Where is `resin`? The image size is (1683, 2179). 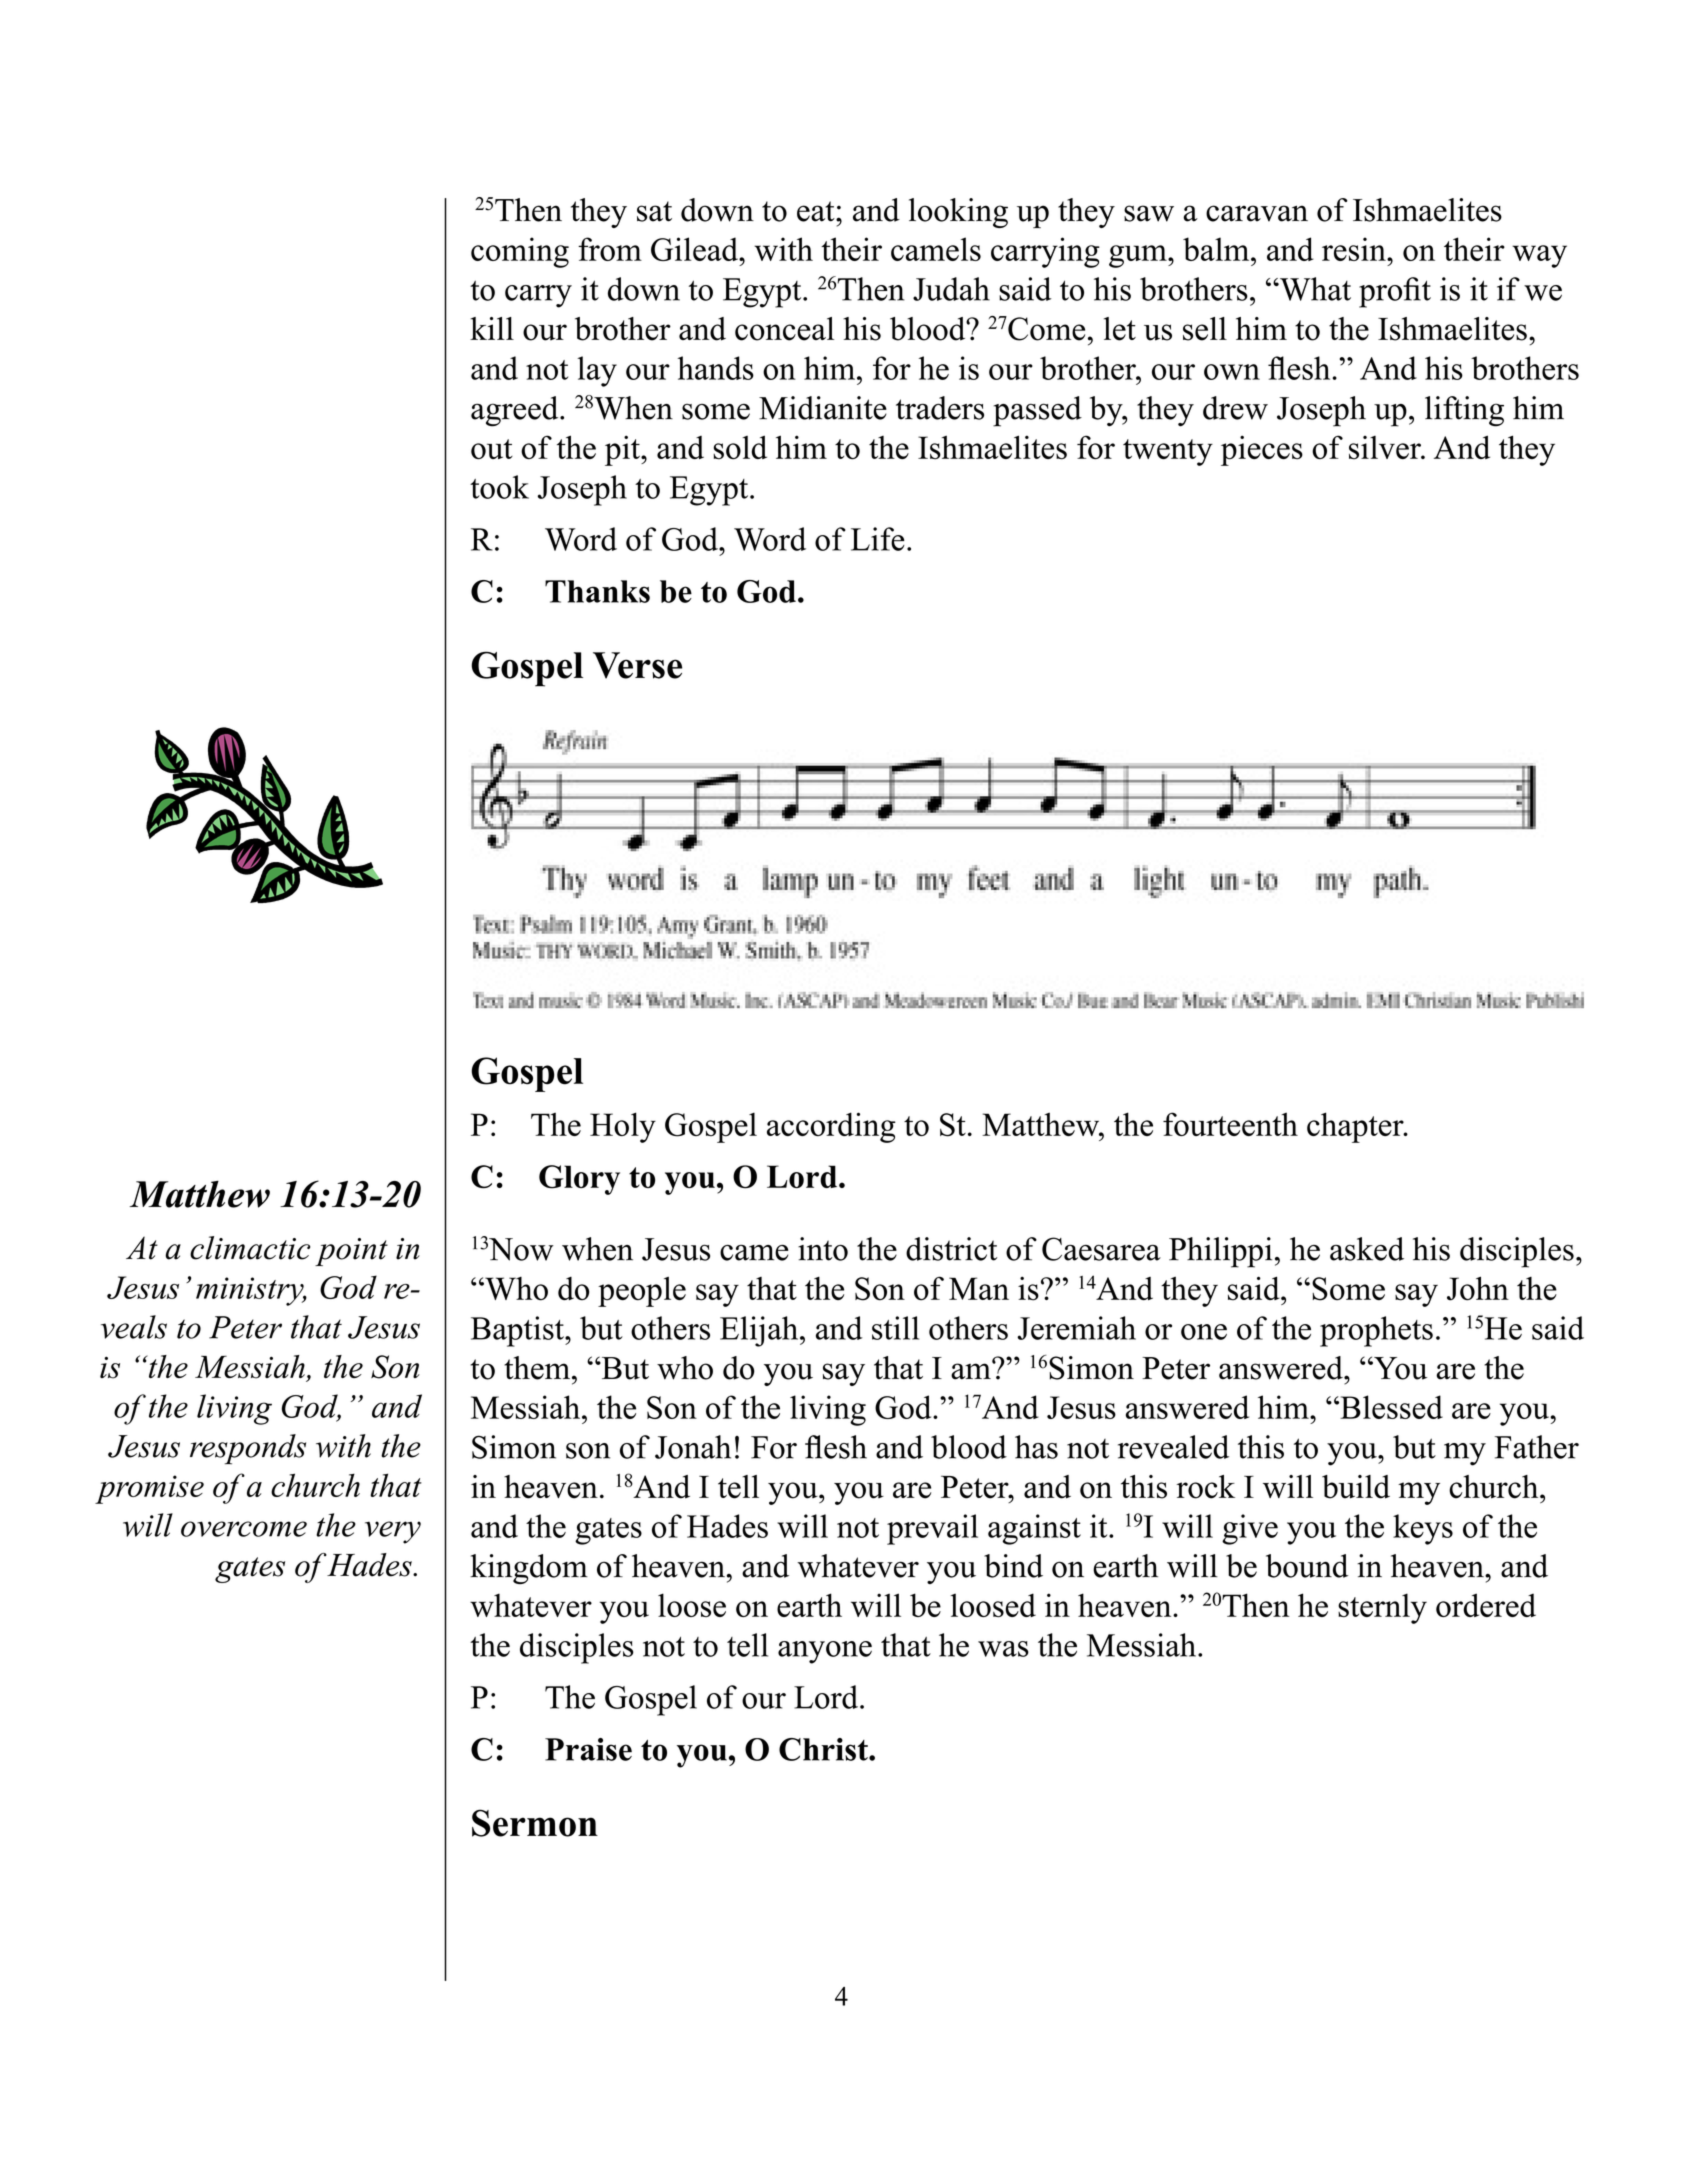
resin is located at coordinates (1355, 249).
